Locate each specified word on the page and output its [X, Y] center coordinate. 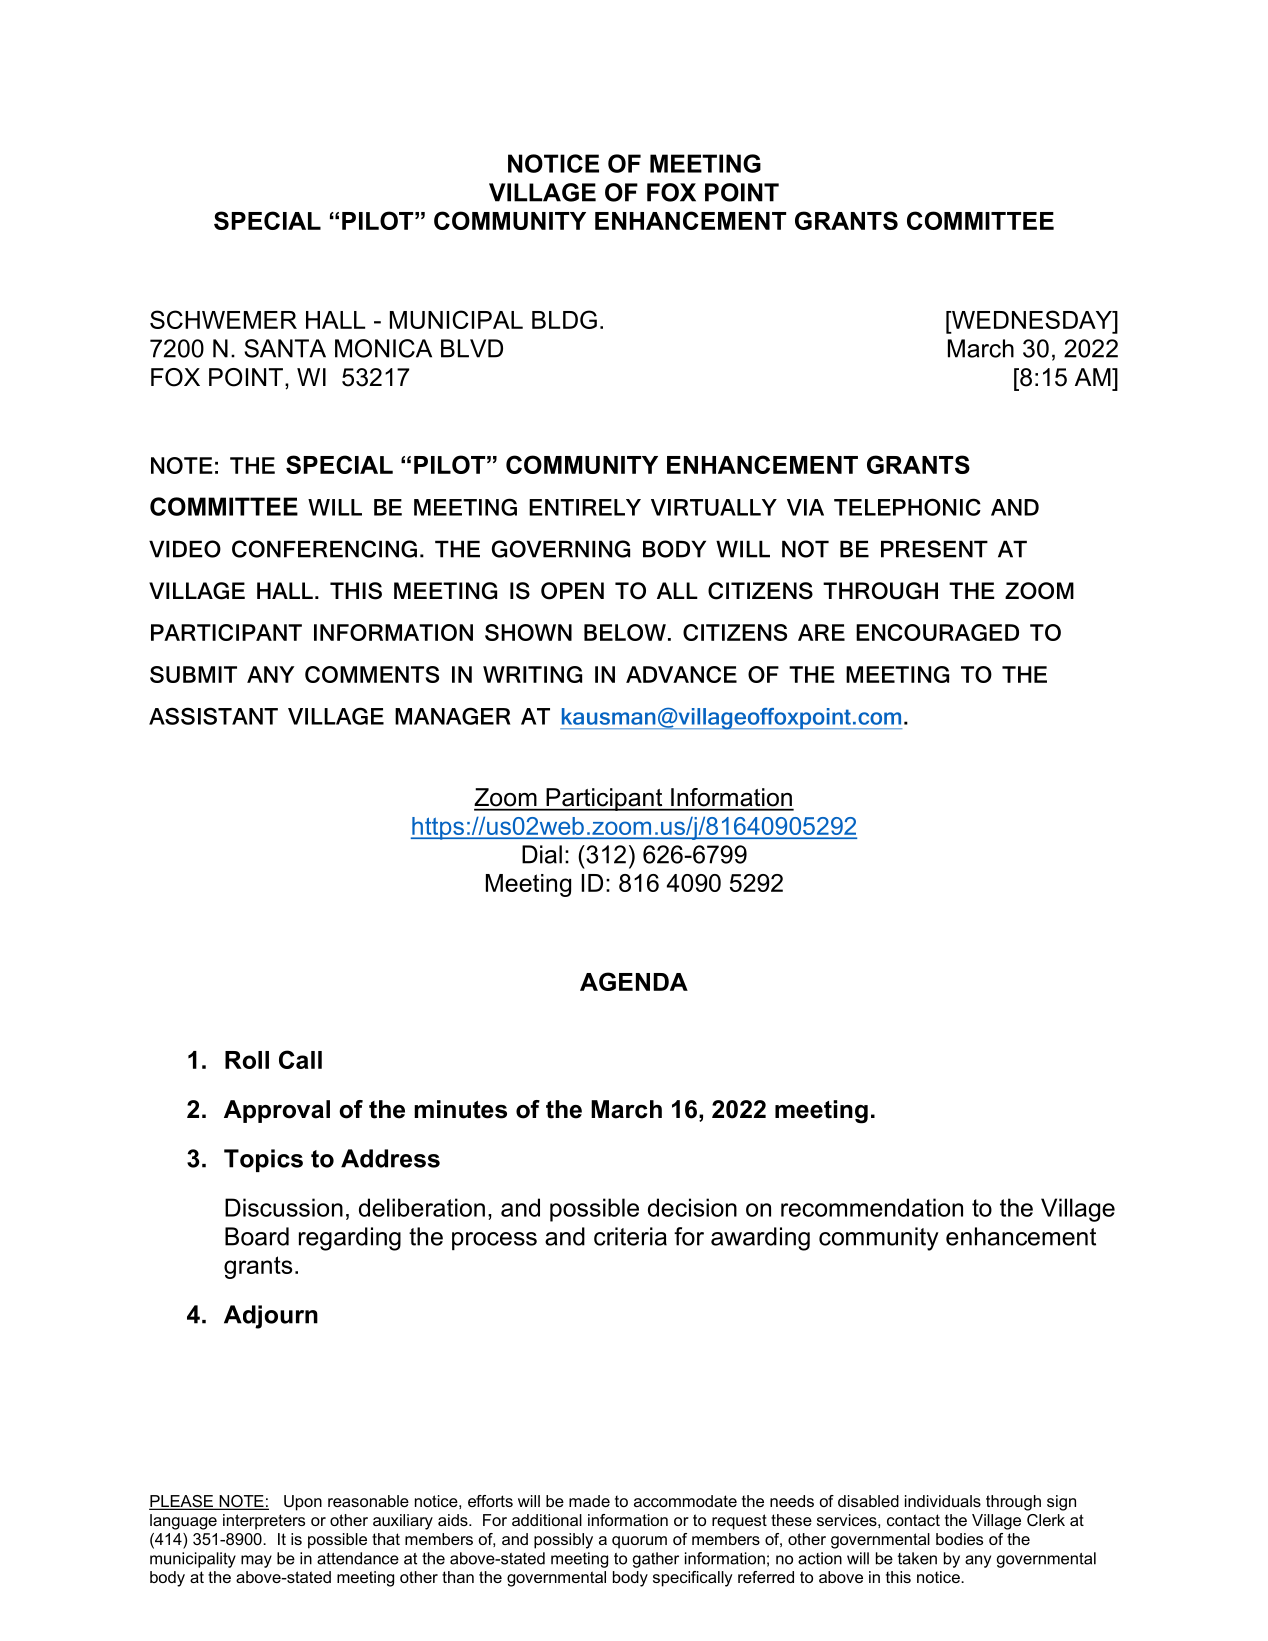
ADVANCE [681, 674]
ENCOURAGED [937, 632]
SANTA [285, 348]
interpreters [264, 1522]
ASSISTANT [213, 716]
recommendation [872, 1207]
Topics [263, 1160]
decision [692, 1207]
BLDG [564, 319]
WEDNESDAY [1032, 319]
